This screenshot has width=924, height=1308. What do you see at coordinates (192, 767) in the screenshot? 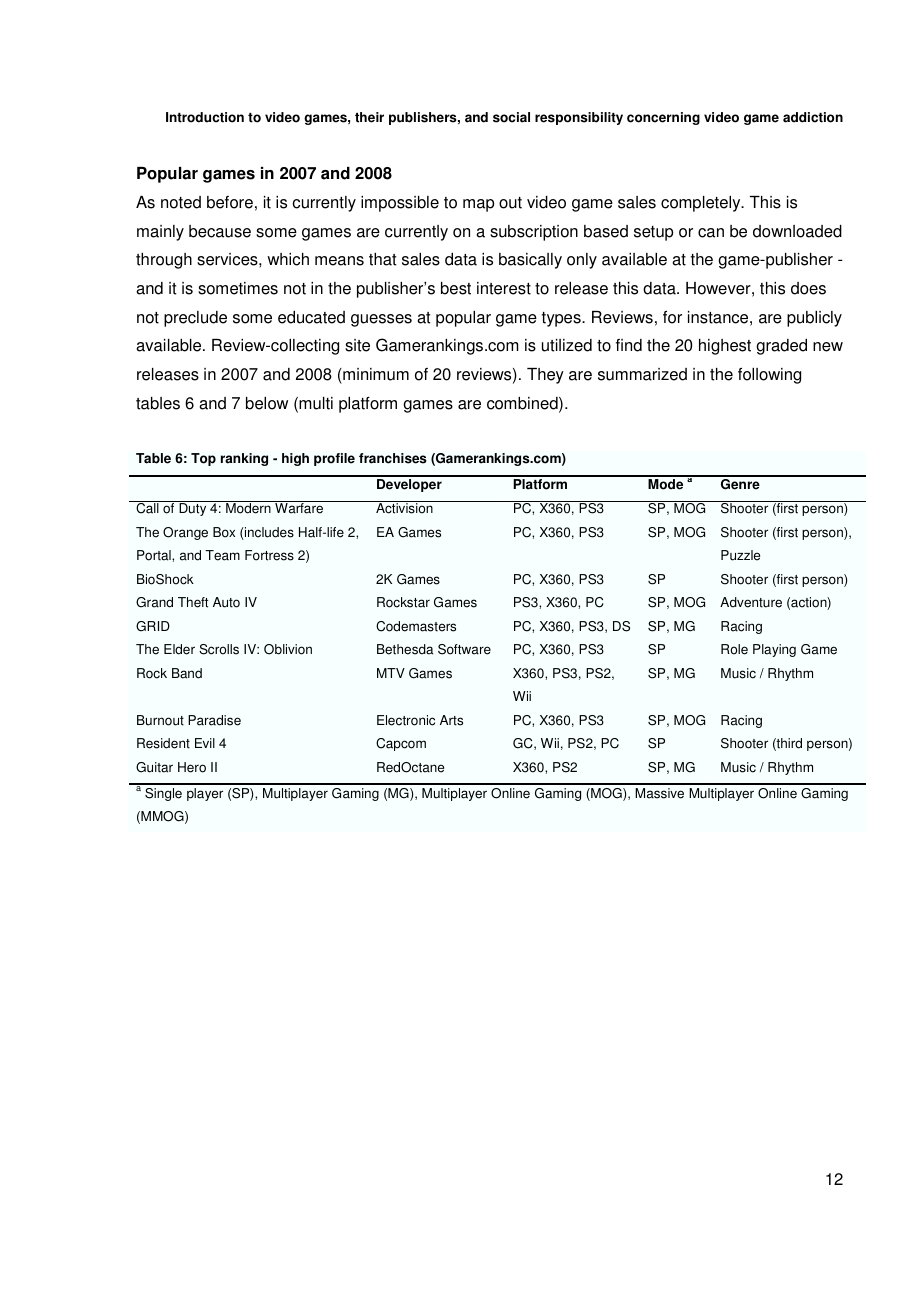
I see `Hero` at bounding box center [192, 767].
